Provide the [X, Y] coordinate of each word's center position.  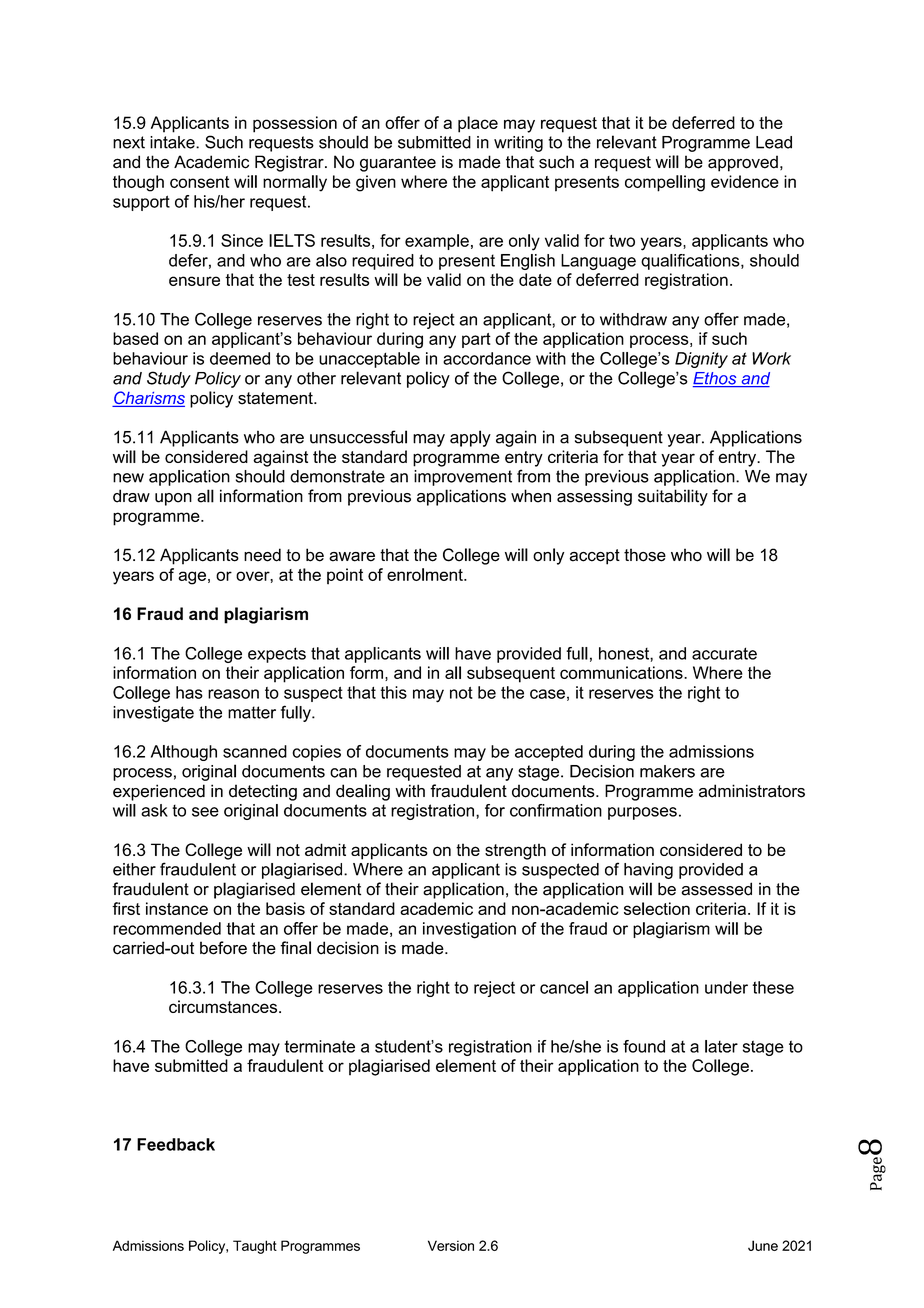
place [478, 124]
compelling [665, 183]
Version [451, 1245]
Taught [255, 1247]
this [393, 692]
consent [200, 182]
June [763, 1245]
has [189, 692]
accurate [724, 653]
